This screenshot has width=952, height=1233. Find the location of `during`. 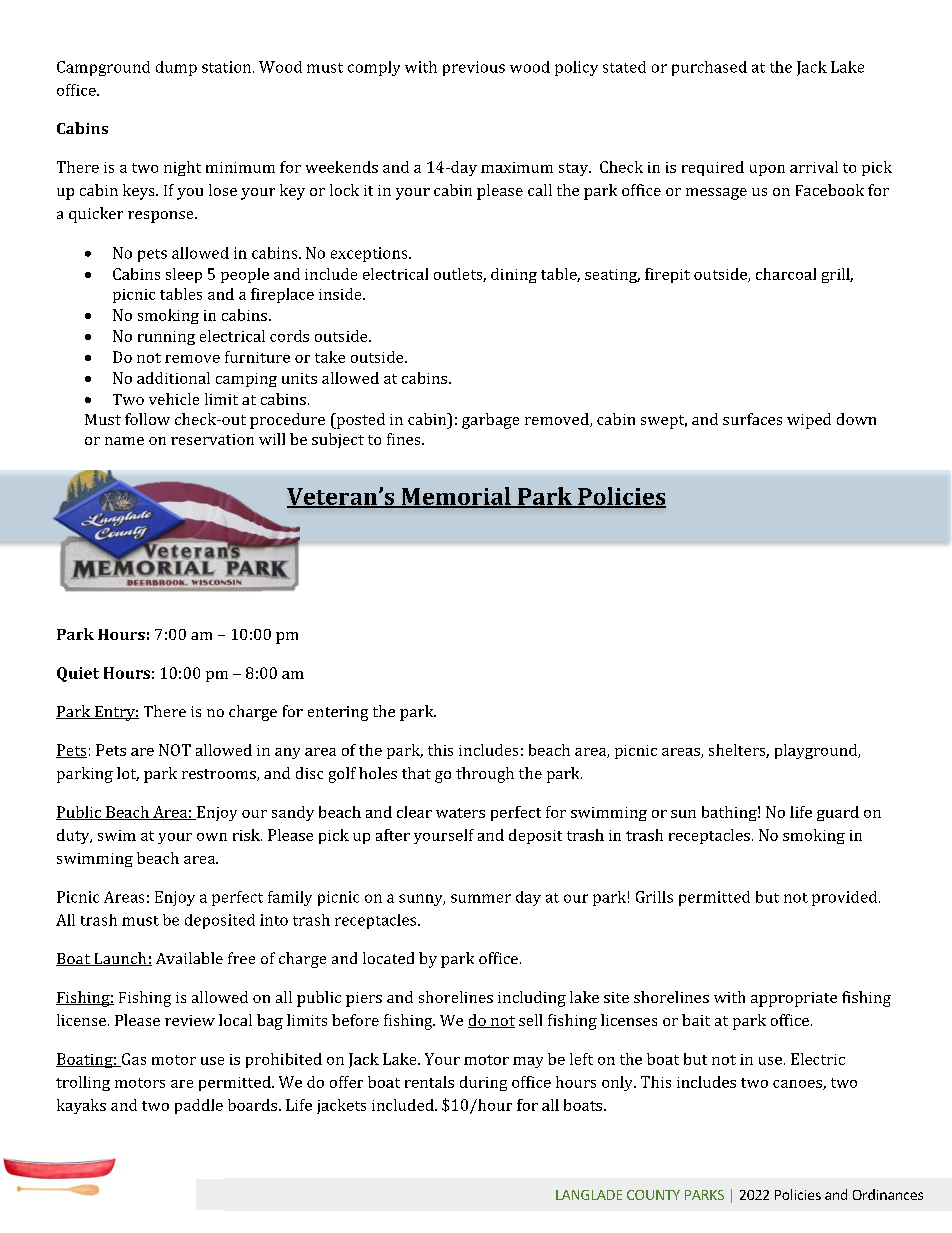

during is located at coordinates (483, 1083).
